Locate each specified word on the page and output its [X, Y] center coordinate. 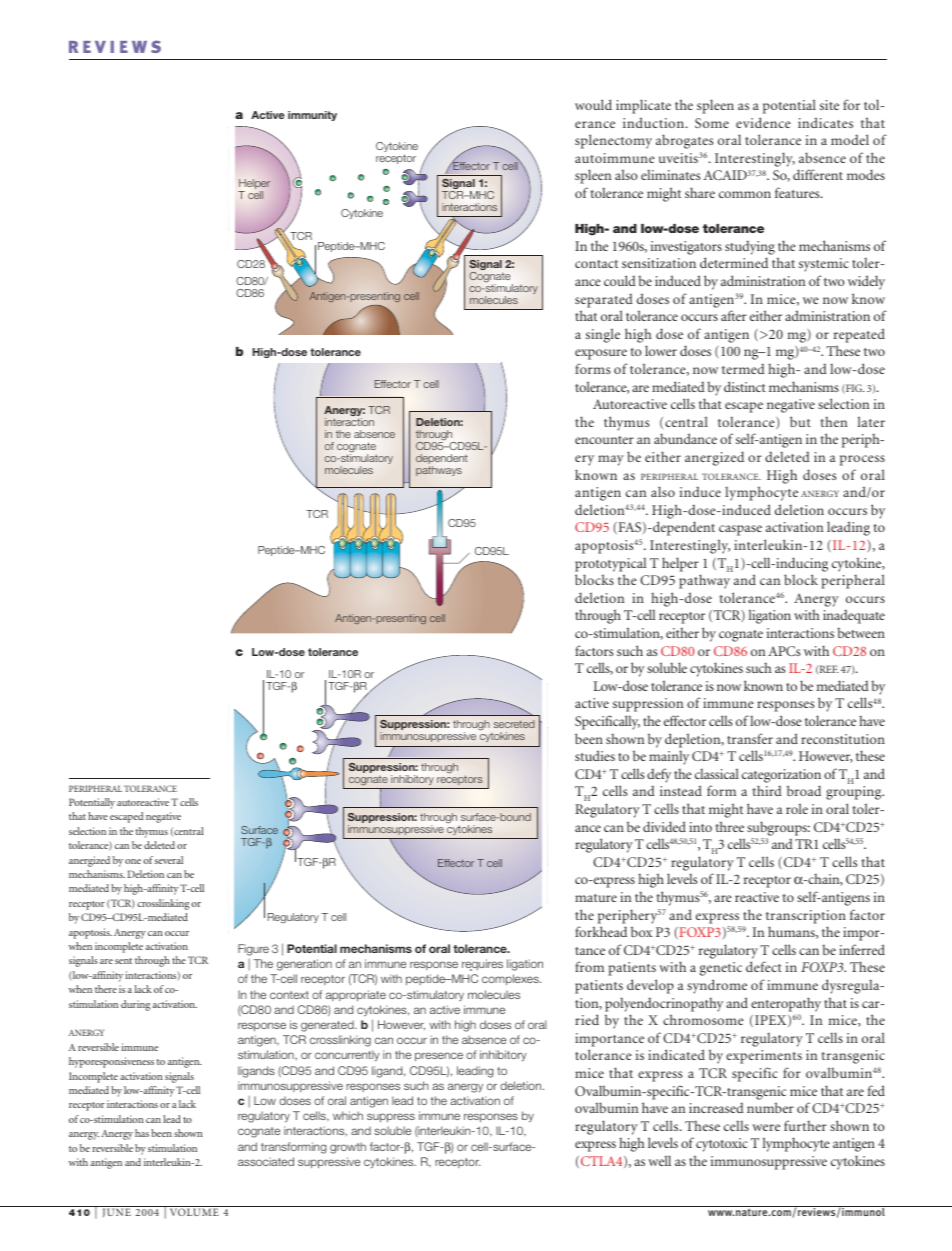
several [169, 860]
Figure [253, 950]
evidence [763, 122]
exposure [601, 354]
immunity [312, 116]
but [800, 421]
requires [482, 965]
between [861, 632]
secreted [514, 724]
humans [792, 932]
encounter [604, 440]
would [593, 104]
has [142, 1133]
